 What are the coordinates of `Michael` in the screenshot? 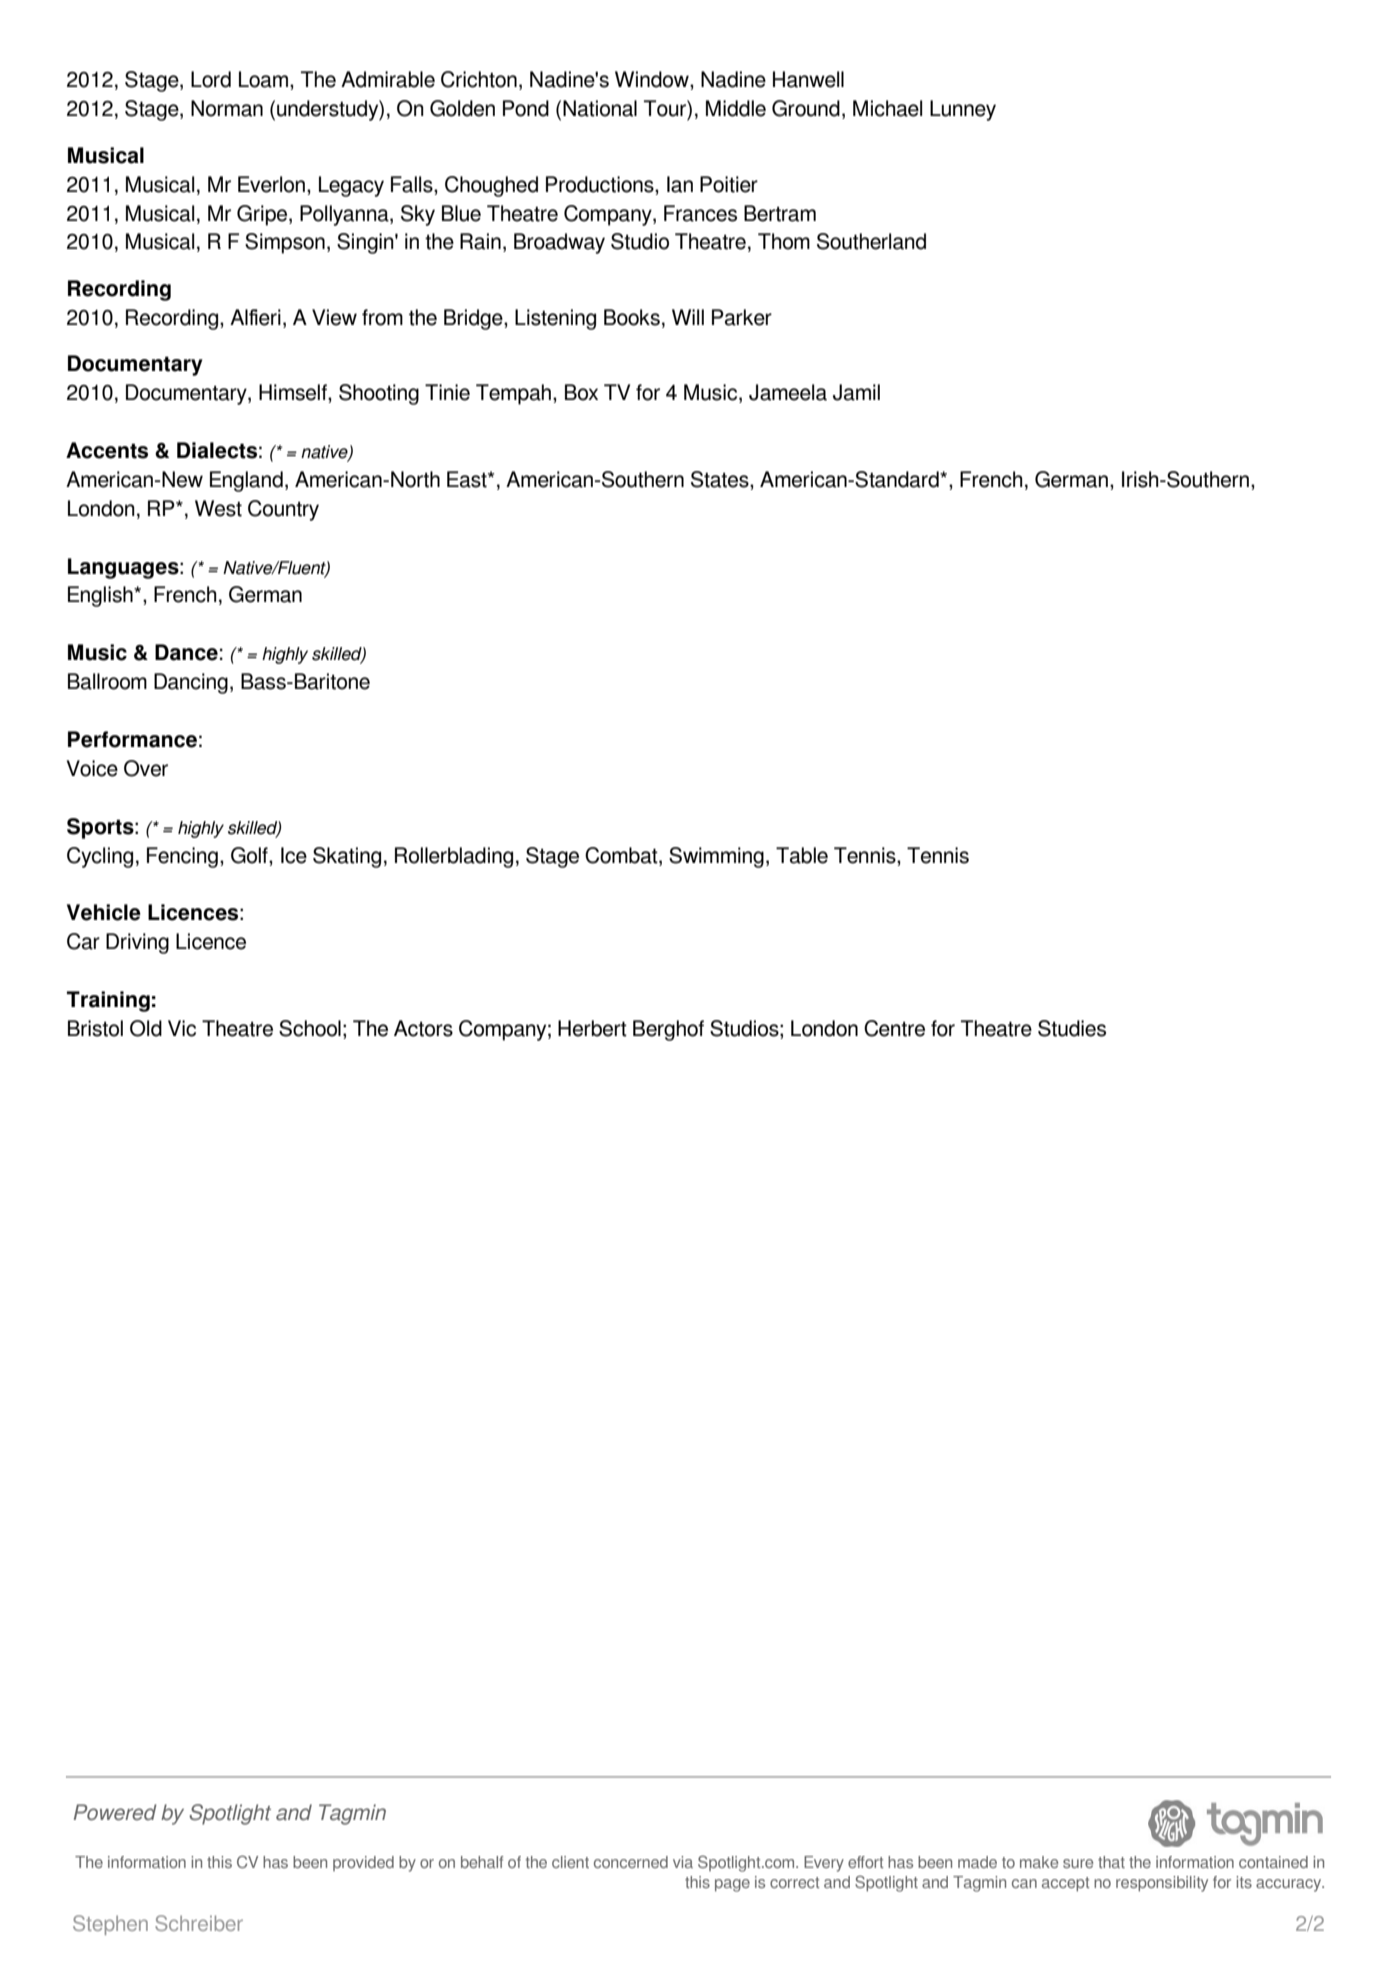 It's located at (887, 108).
